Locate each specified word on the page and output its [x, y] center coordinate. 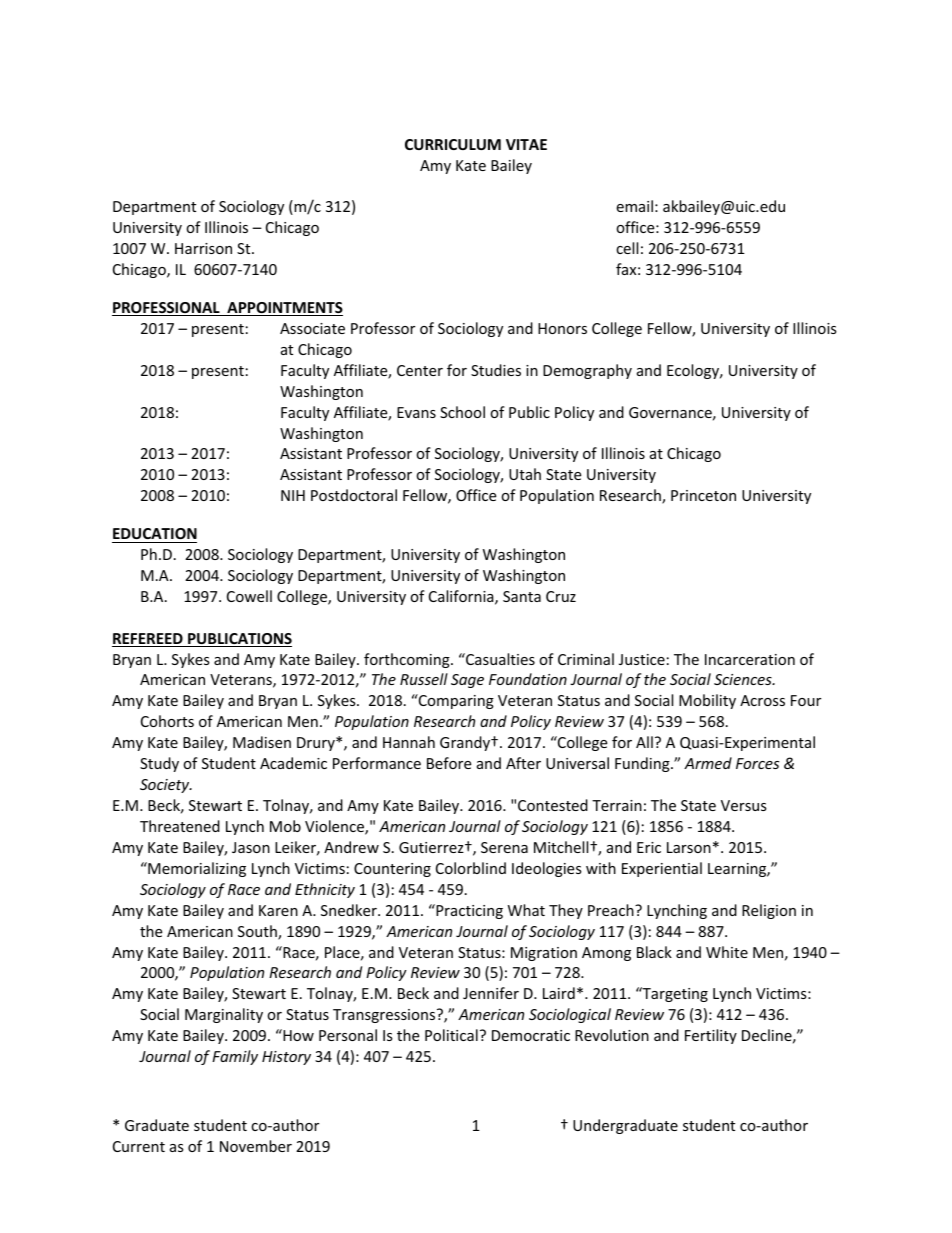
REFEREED [148, 640]
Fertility [711, 1036]
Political [451, 1035]
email [634, 206]
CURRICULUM [453, 144]
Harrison [203, 248]
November [256, 1146]
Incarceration [750, 659]
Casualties [499, 659]
